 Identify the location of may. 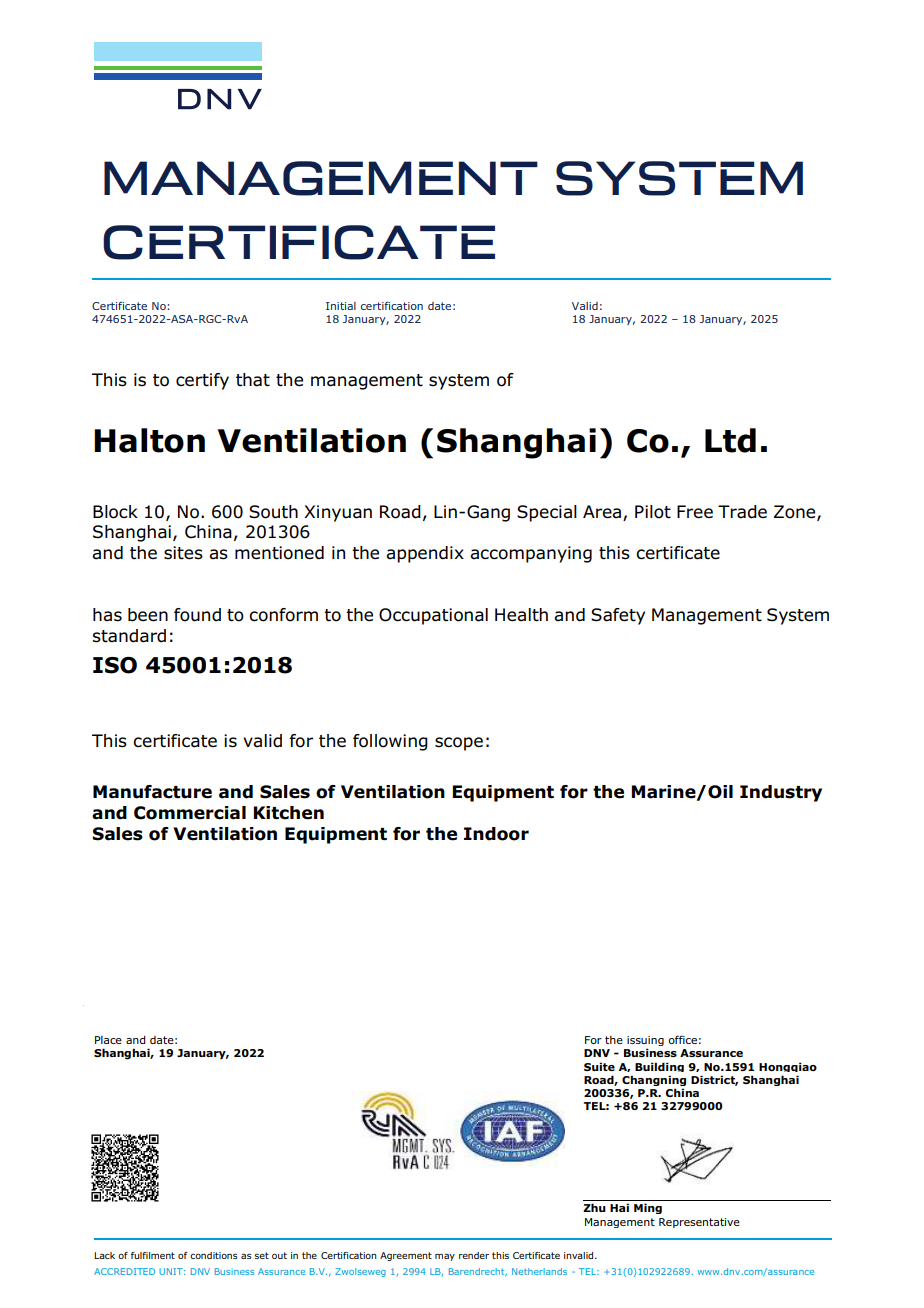
(445, 1257).
